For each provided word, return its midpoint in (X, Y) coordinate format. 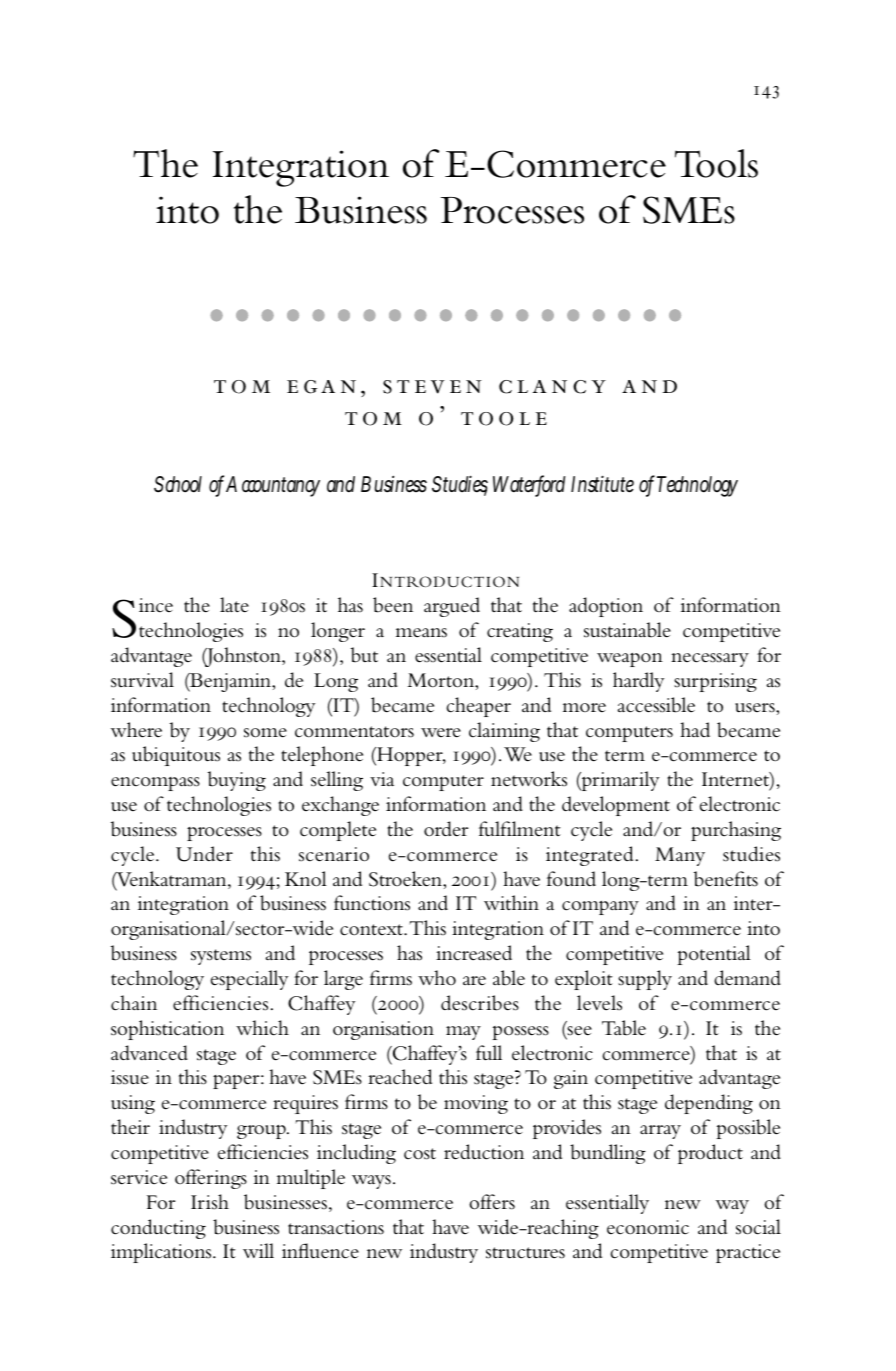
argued (452, 607)
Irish (210, 1202)
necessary (710, 660)
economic (648, 1227)
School (178, 484)
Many (680, 856)
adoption (606, 607)
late (234, 605)
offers (492, 1202)
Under (204, 854)
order (446, 829)
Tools (716, 163)
